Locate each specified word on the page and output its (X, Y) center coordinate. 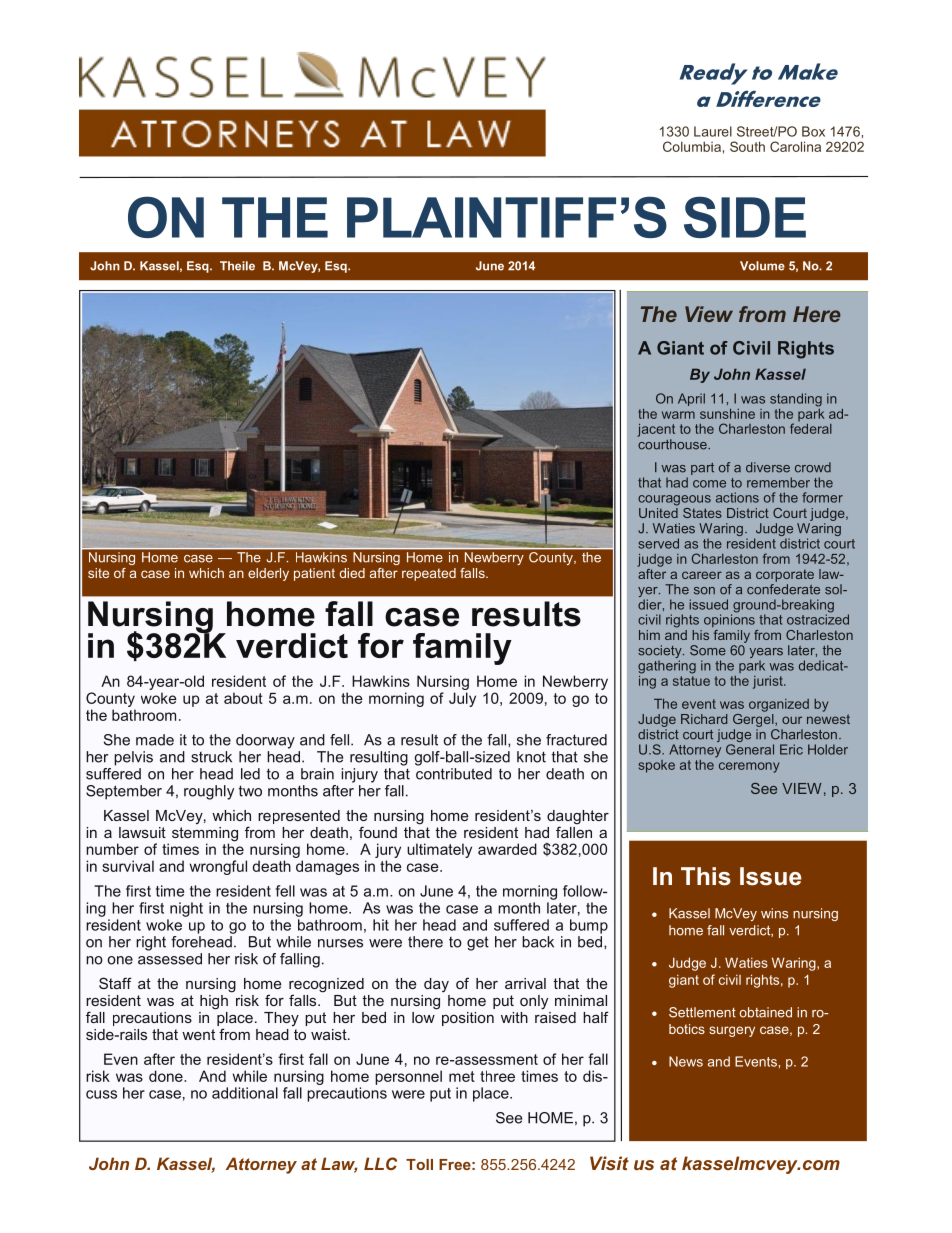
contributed (454, 774)
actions (737, 497)
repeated (429, 574)
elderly (268, 574)
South (747, 146)
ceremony (749, 767)
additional (245, 1093)
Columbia (692, 146)
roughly (209, 792)
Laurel (713, 131)
